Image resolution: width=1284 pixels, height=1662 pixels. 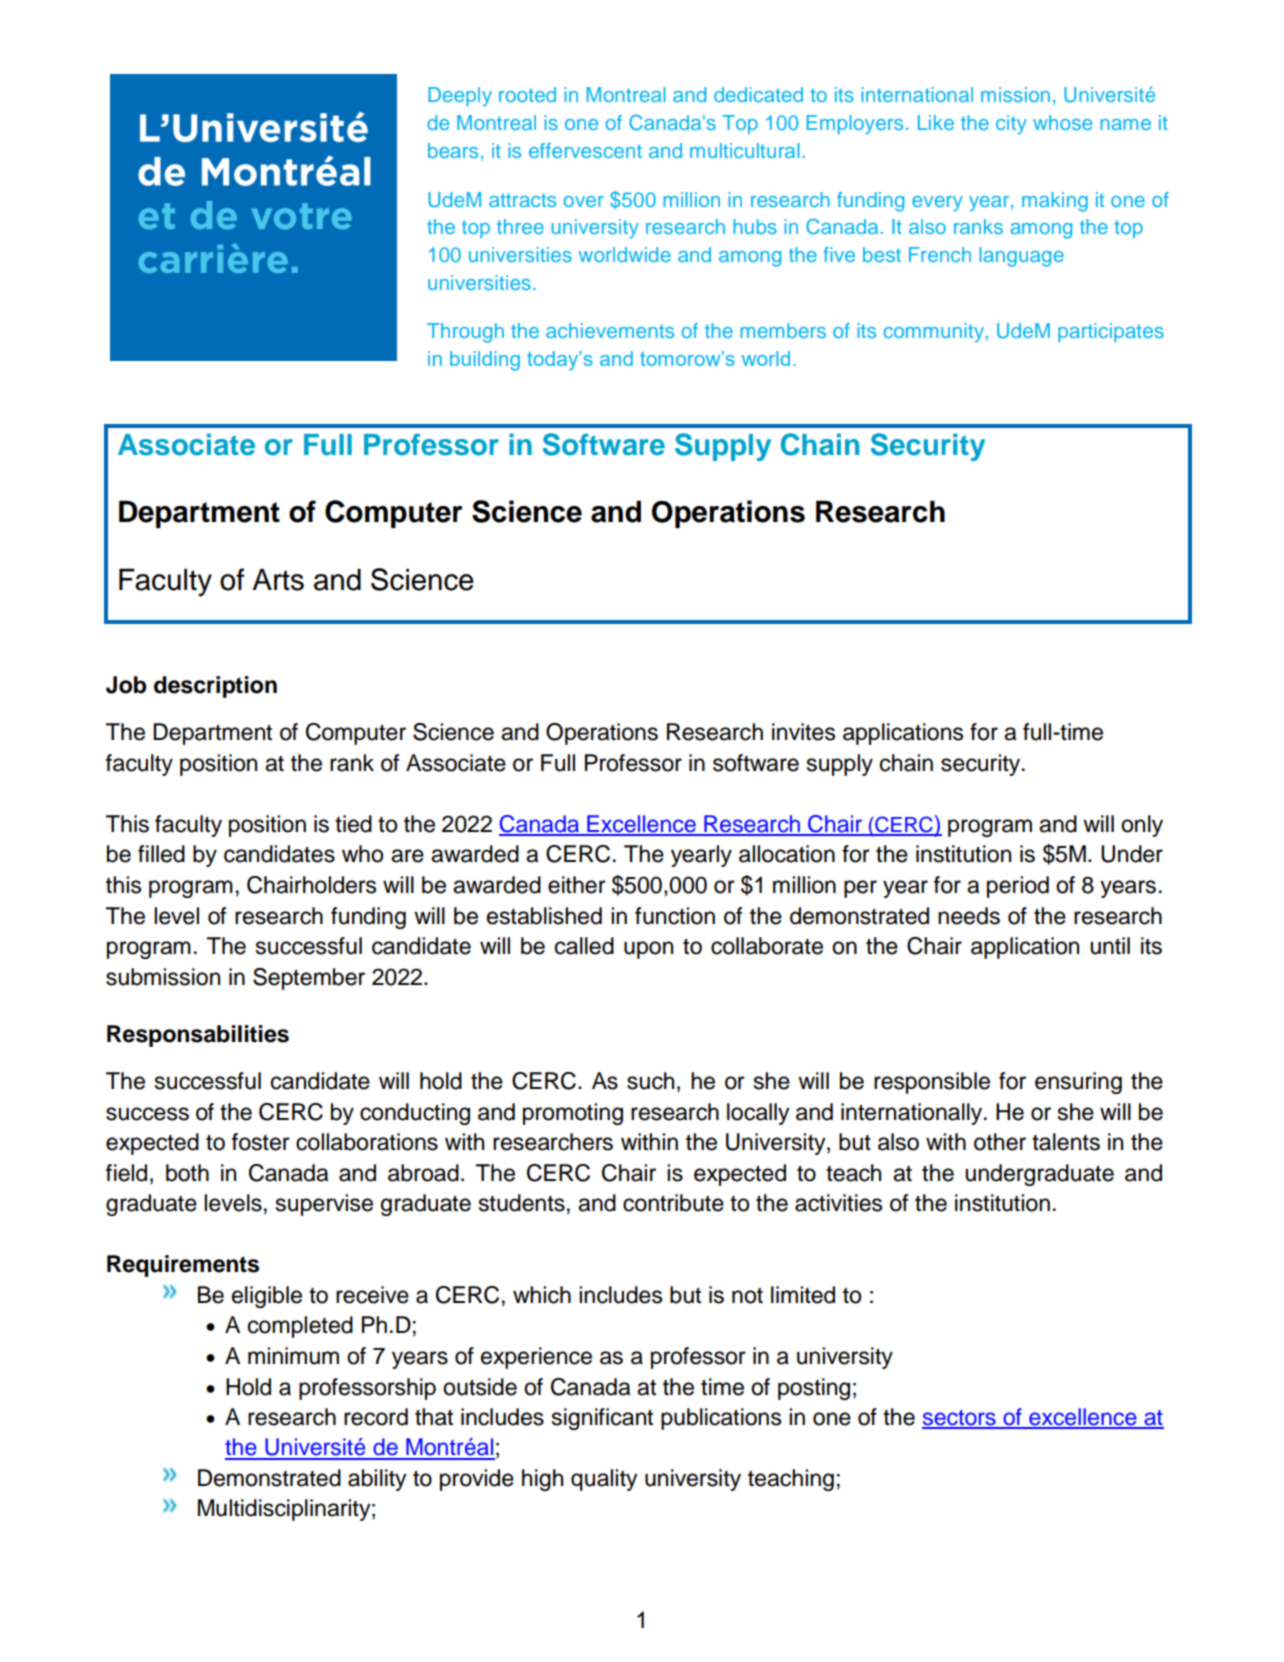 What do you see at coordinates (1011, 125) in the document?
I see `city` at bounding box center [1011, 125].
